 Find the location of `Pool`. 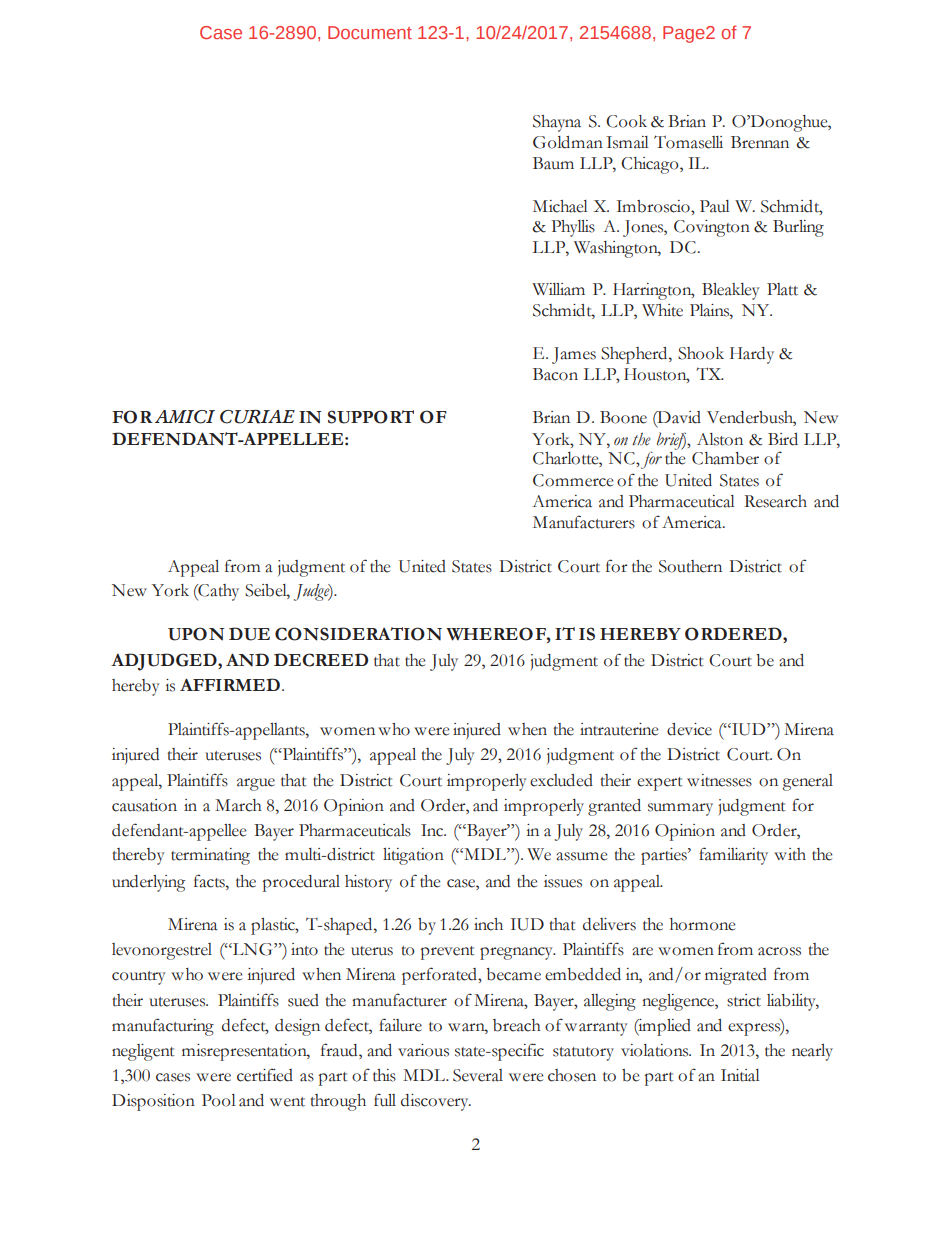

Pool is located at coordinates (219, 1100).
